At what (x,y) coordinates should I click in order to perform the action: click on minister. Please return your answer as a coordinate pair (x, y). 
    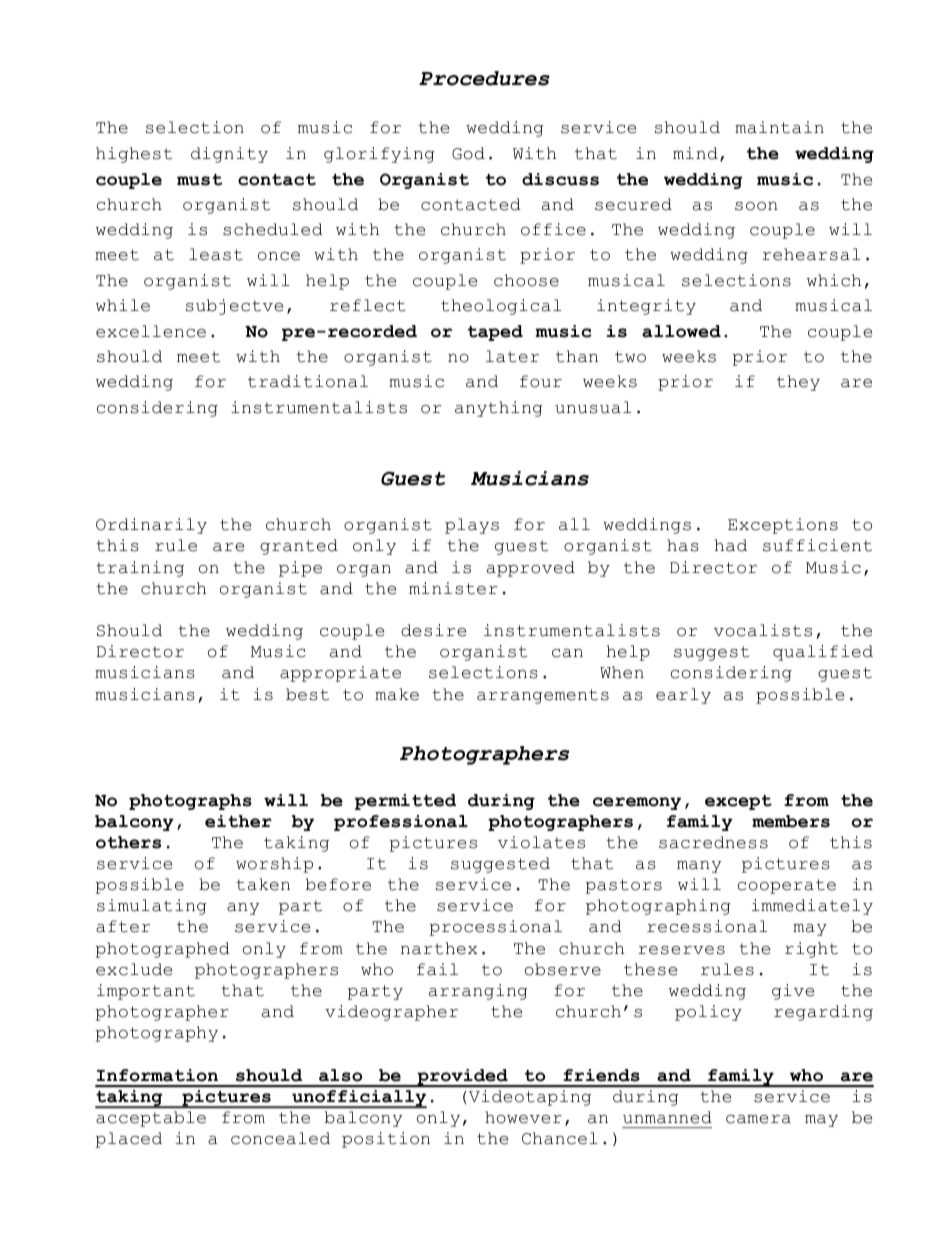
    Looking at the image, I should click on (453, 588).
